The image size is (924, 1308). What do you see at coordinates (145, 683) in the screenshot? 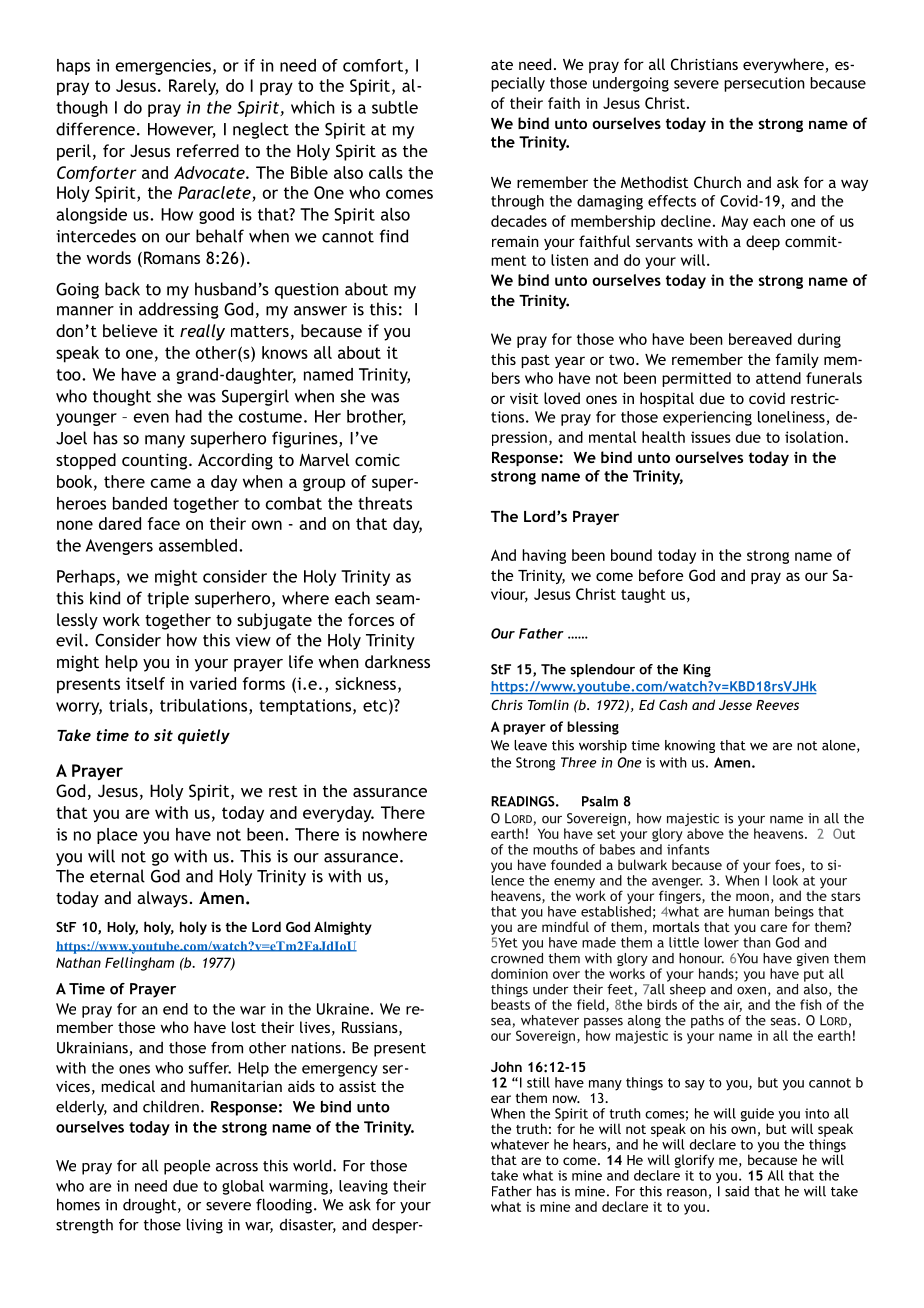
I see `itself` at bounding box center [145, 683].
